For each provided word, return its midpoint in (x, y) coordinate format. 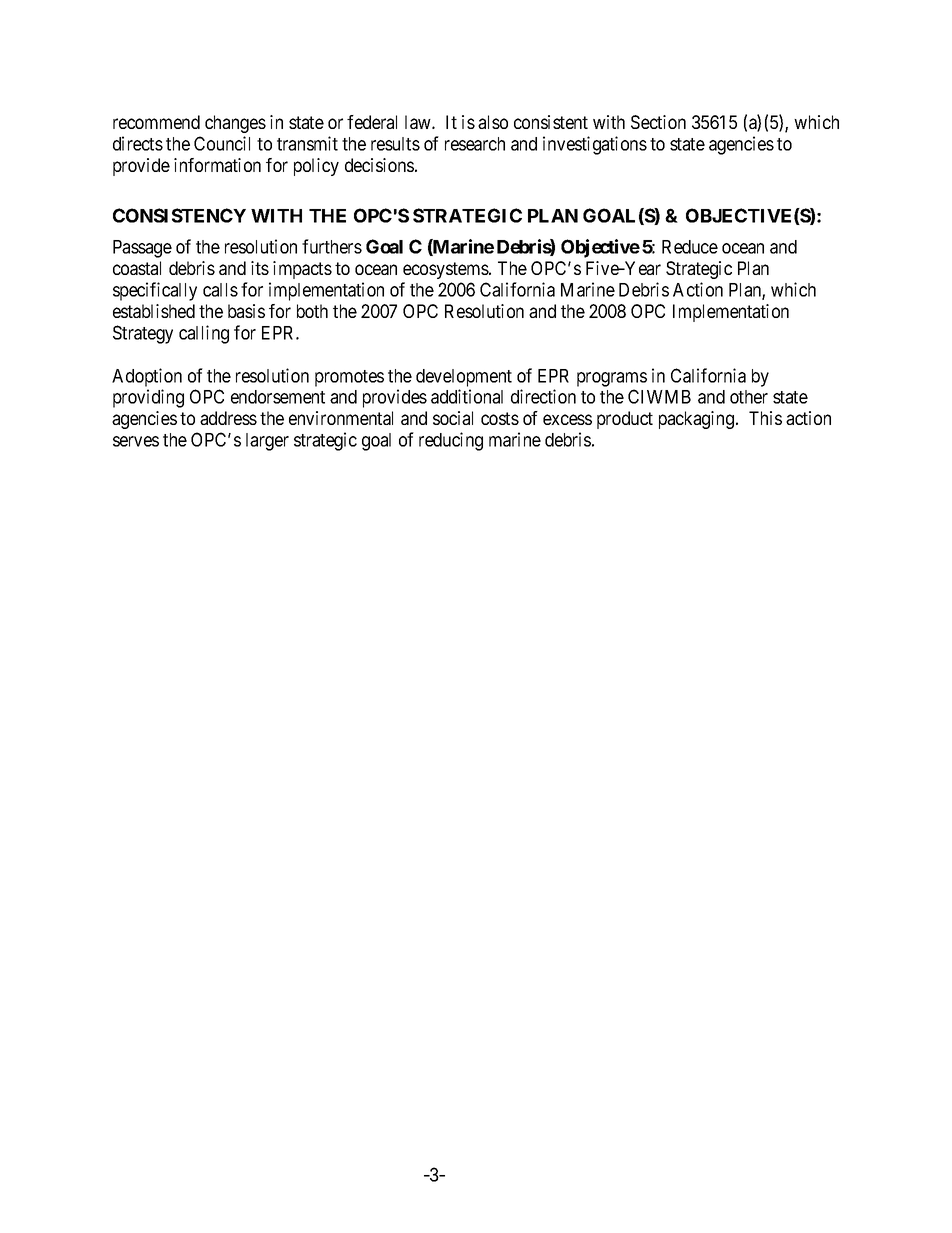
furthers (332, 246)
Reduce (690, 247)
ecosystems (446, 270)
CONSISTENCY (179, 215)
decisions (379, 165)
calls (220, 290)
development (464, 378)
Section (658, 122)
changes (235, 124)
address (228, 418)
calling (204, 334)
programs (612, 379)
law (419, 122)
